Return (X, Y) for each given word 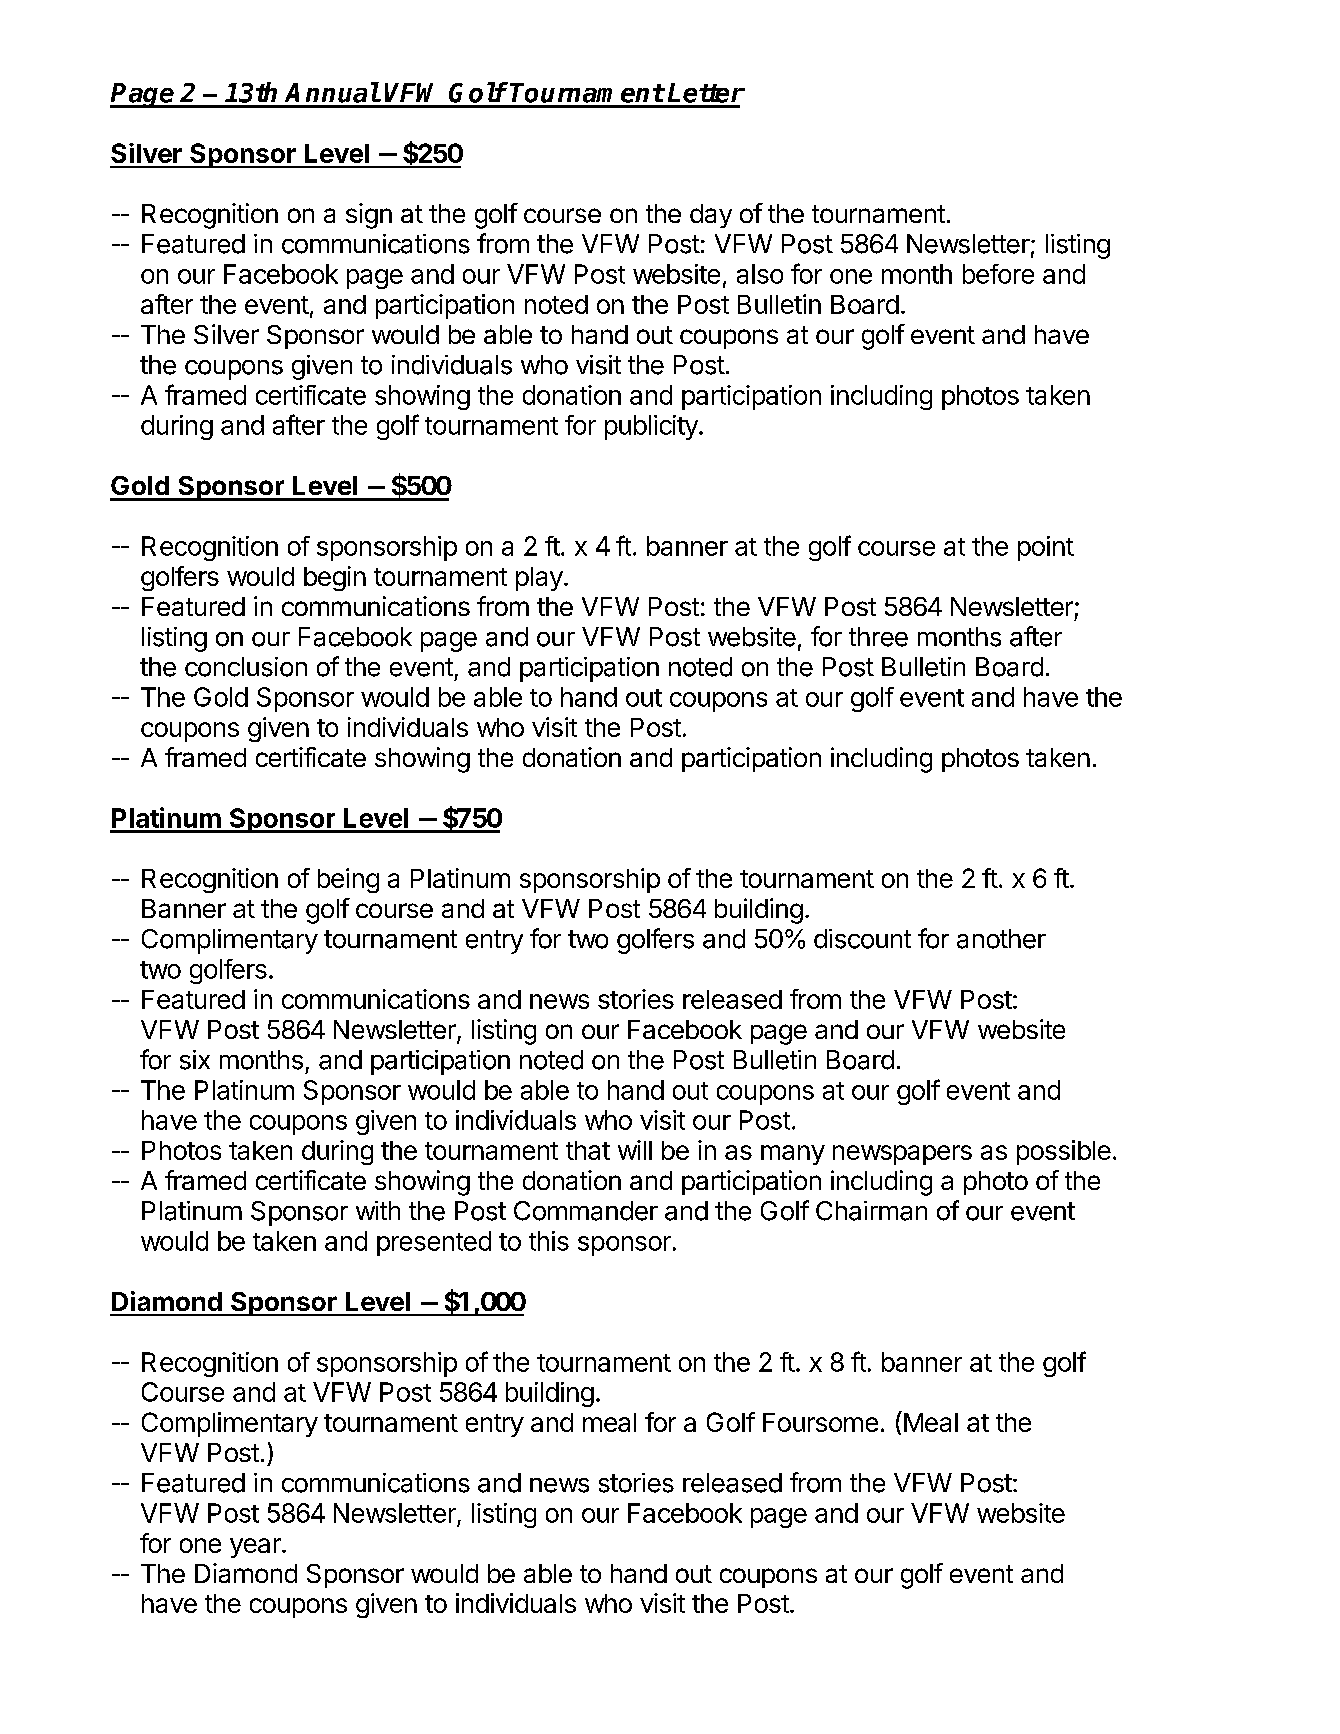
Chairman (871, 1211)
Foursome (820, 1422)
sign (369, 216)
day (711, 216)
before (998, 274)
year (256, 1548)
